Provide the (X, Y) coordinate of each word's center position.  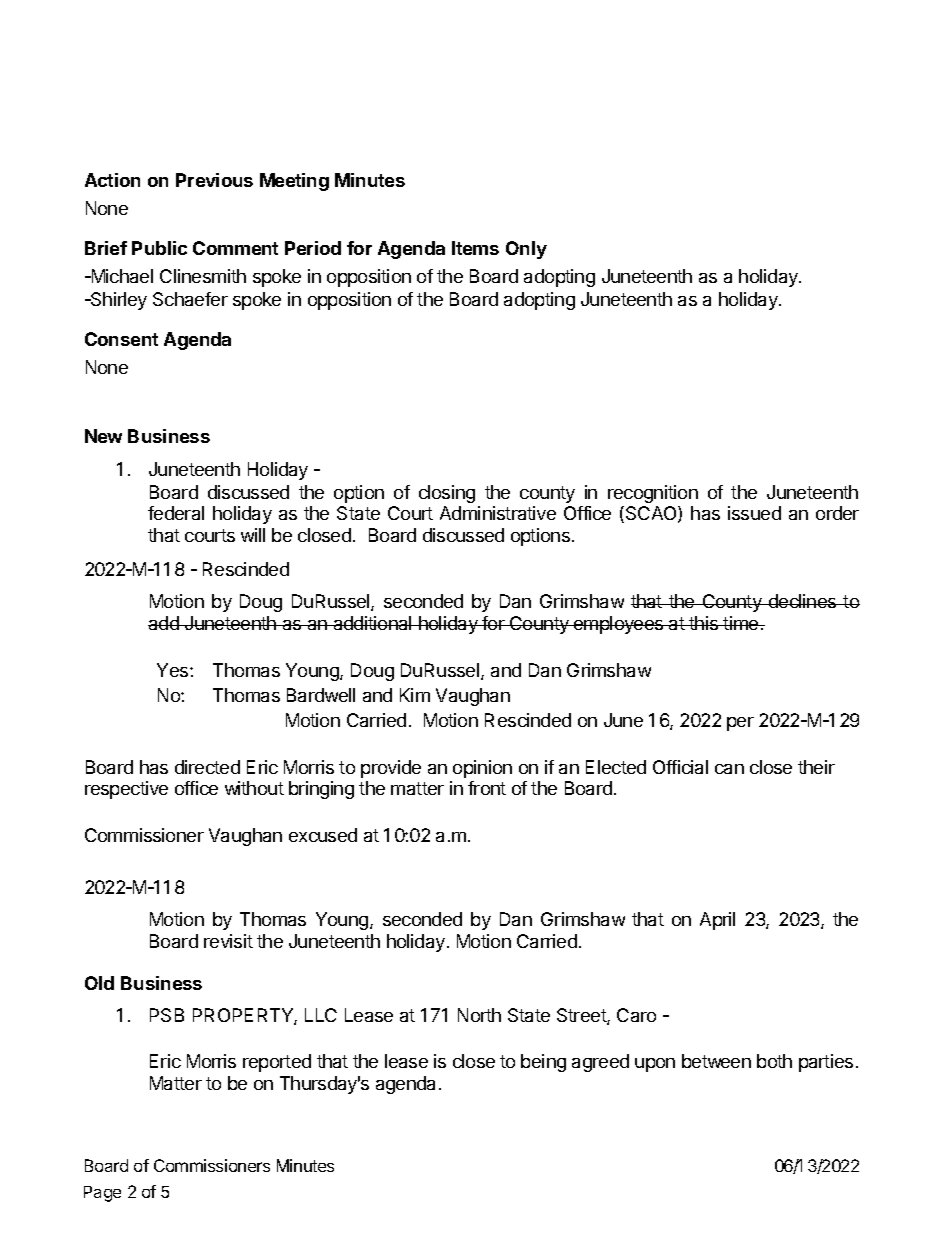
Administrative (498, 513)
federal (176, 513)
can (729, 769)
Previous (214, 180)
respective (126, 790)
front (487, 788)
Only (526, 250)
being (543, 1063)
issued (754, 513)
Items (475, 248)
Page (102, 1194)
